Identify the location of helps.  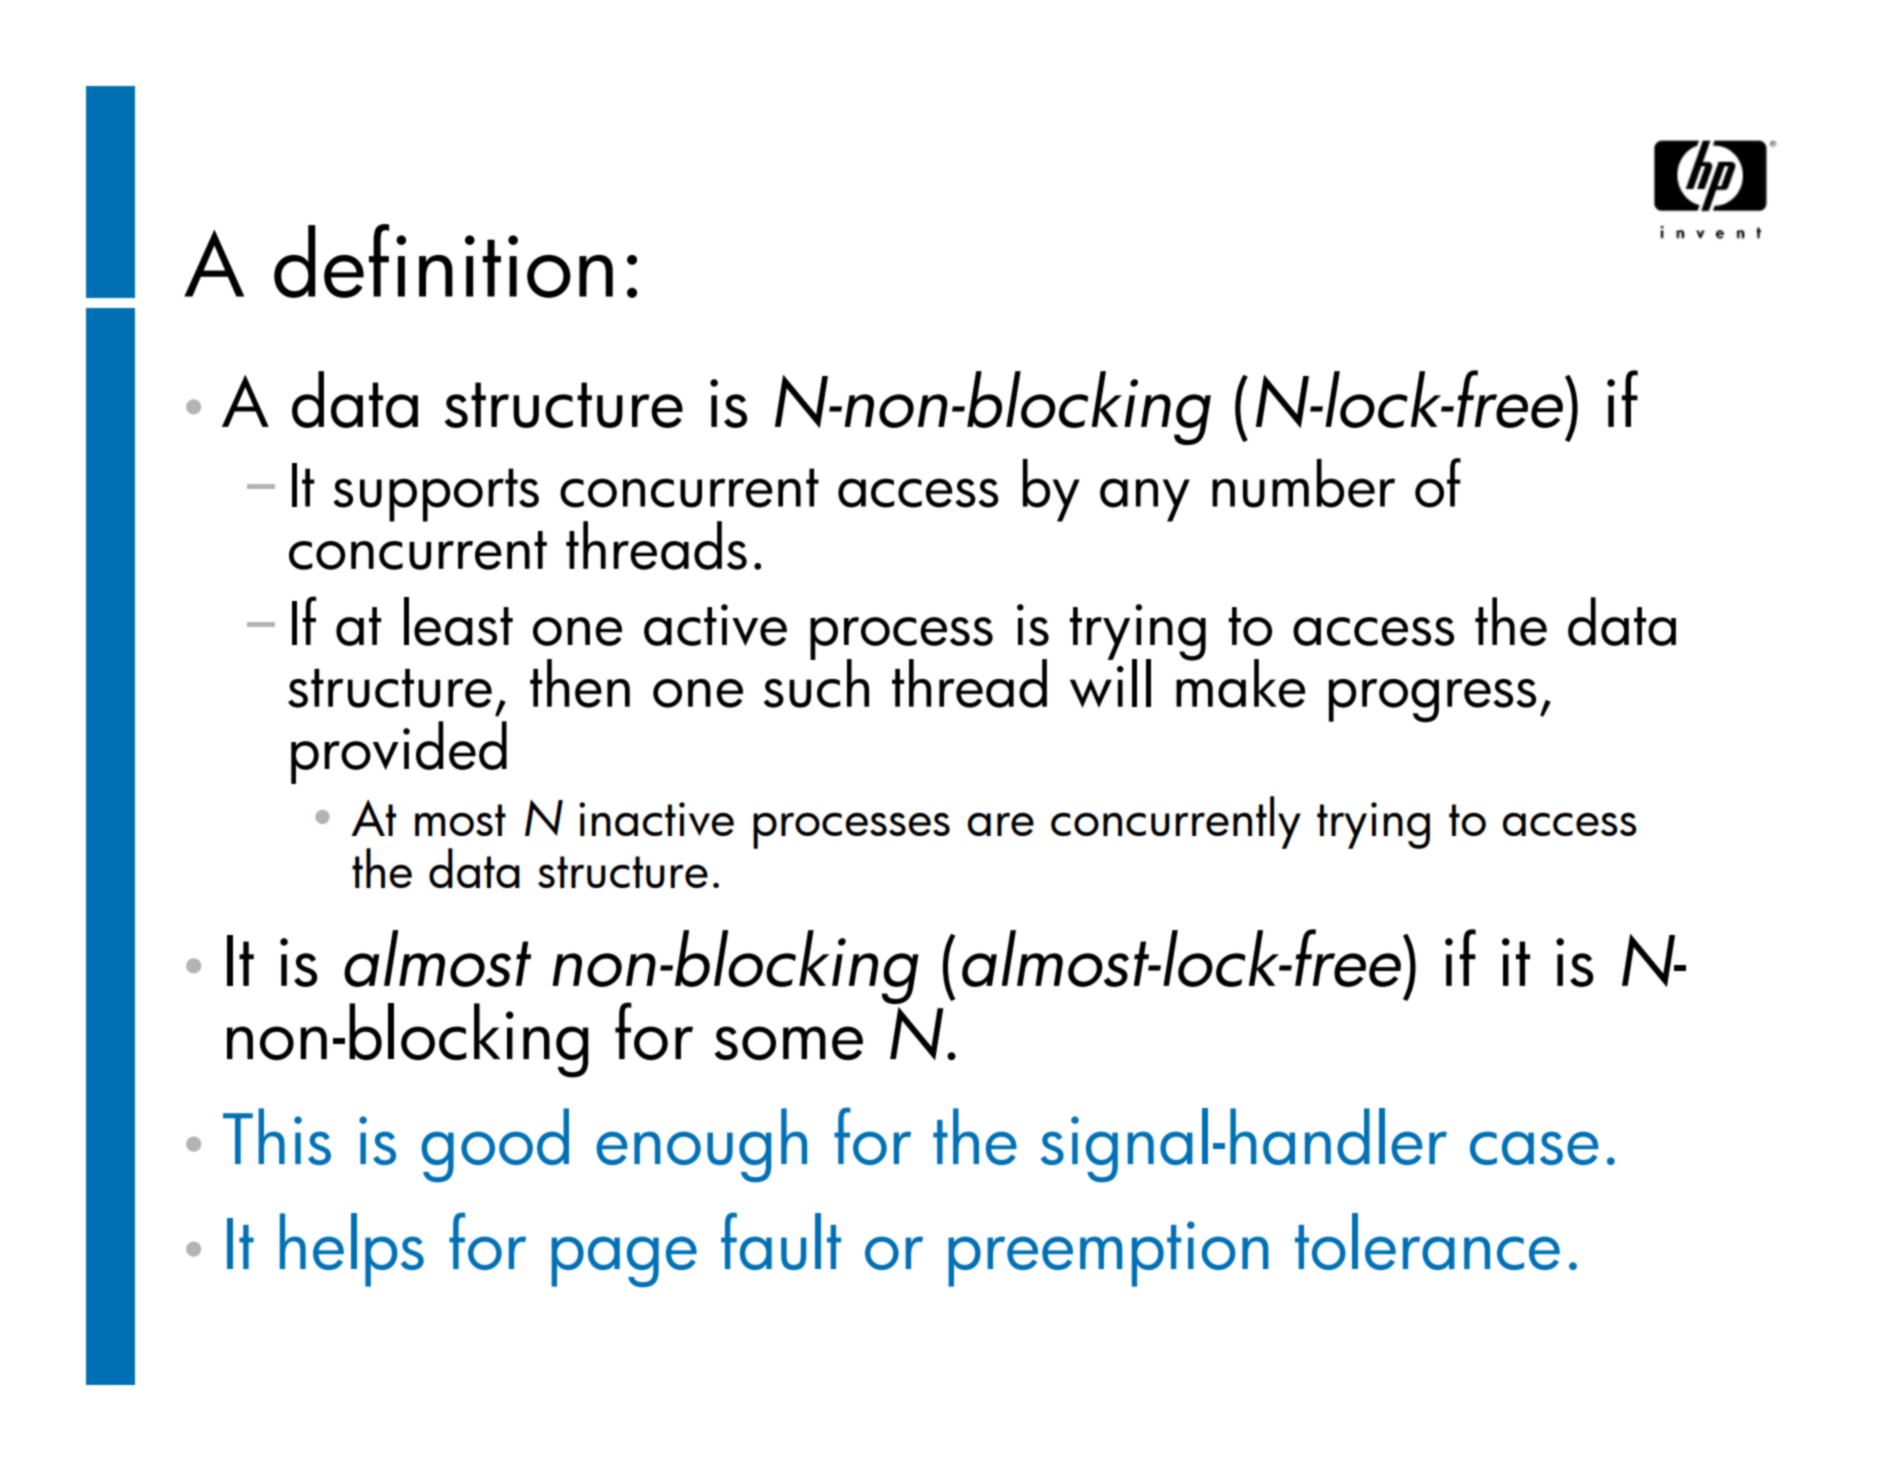
(352, 1250).
